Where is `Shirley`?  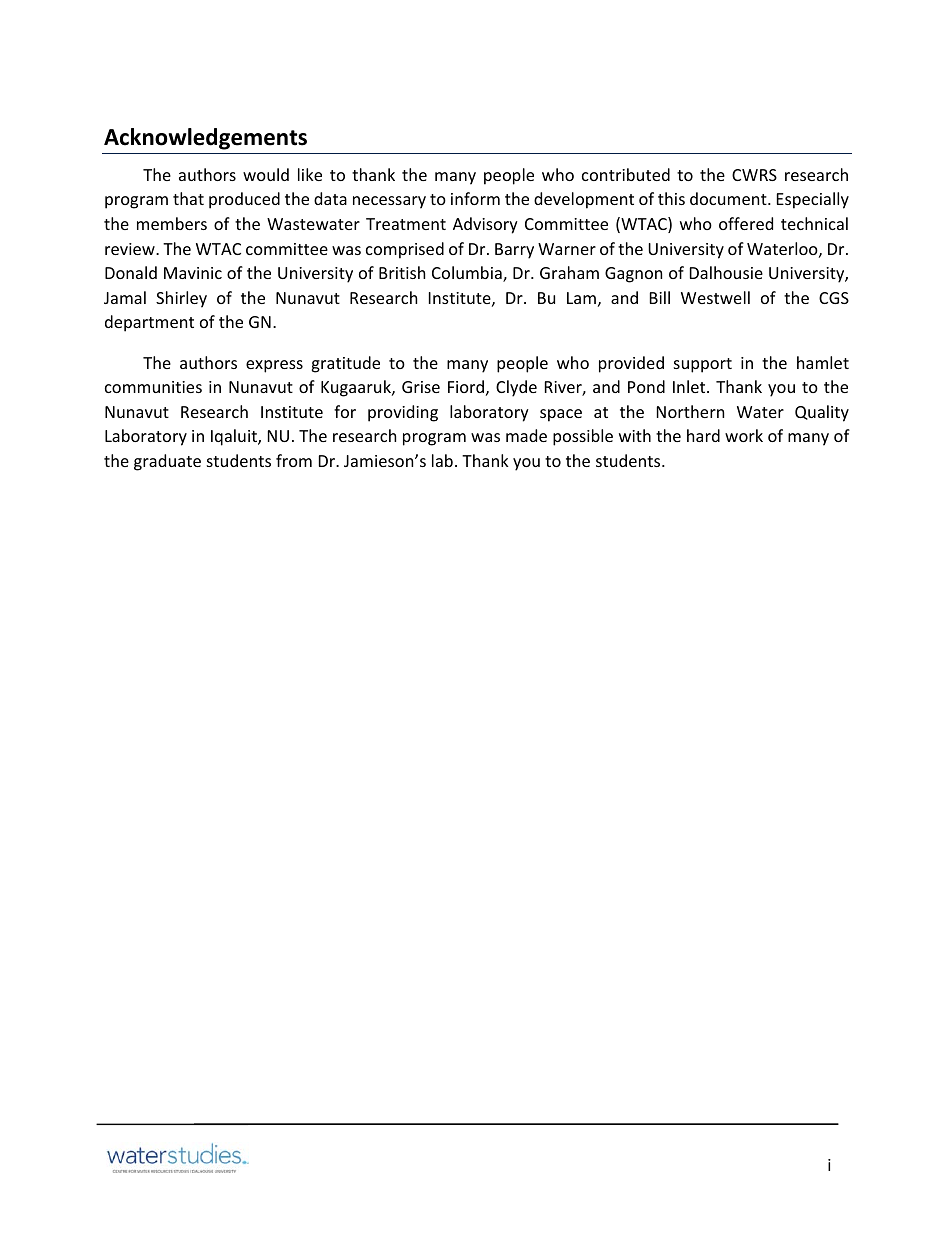 Shirley is located at coordinates (181, 299).
